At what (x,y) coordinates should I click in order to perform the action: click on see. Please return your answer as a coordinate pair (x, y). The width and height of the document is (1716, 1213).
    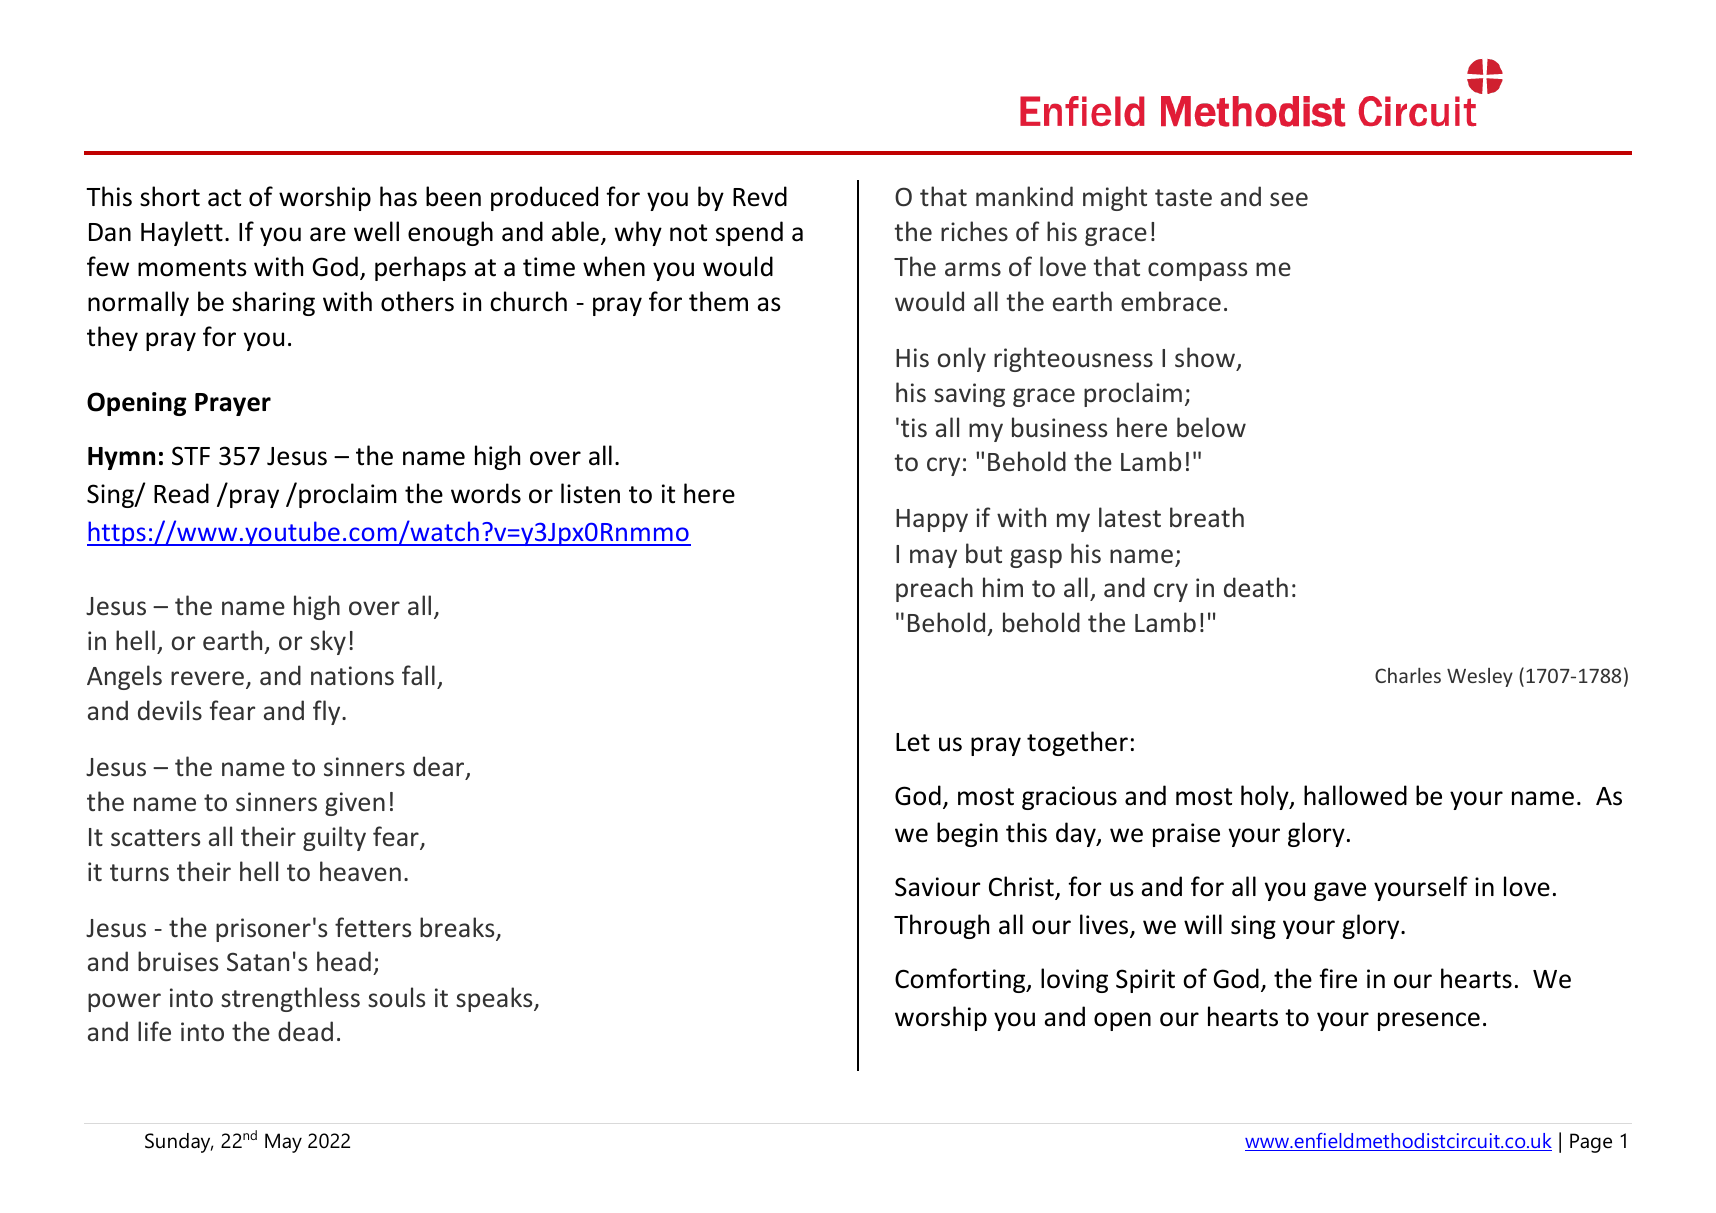
    Looking at the image, I should click on (1289, 199).
